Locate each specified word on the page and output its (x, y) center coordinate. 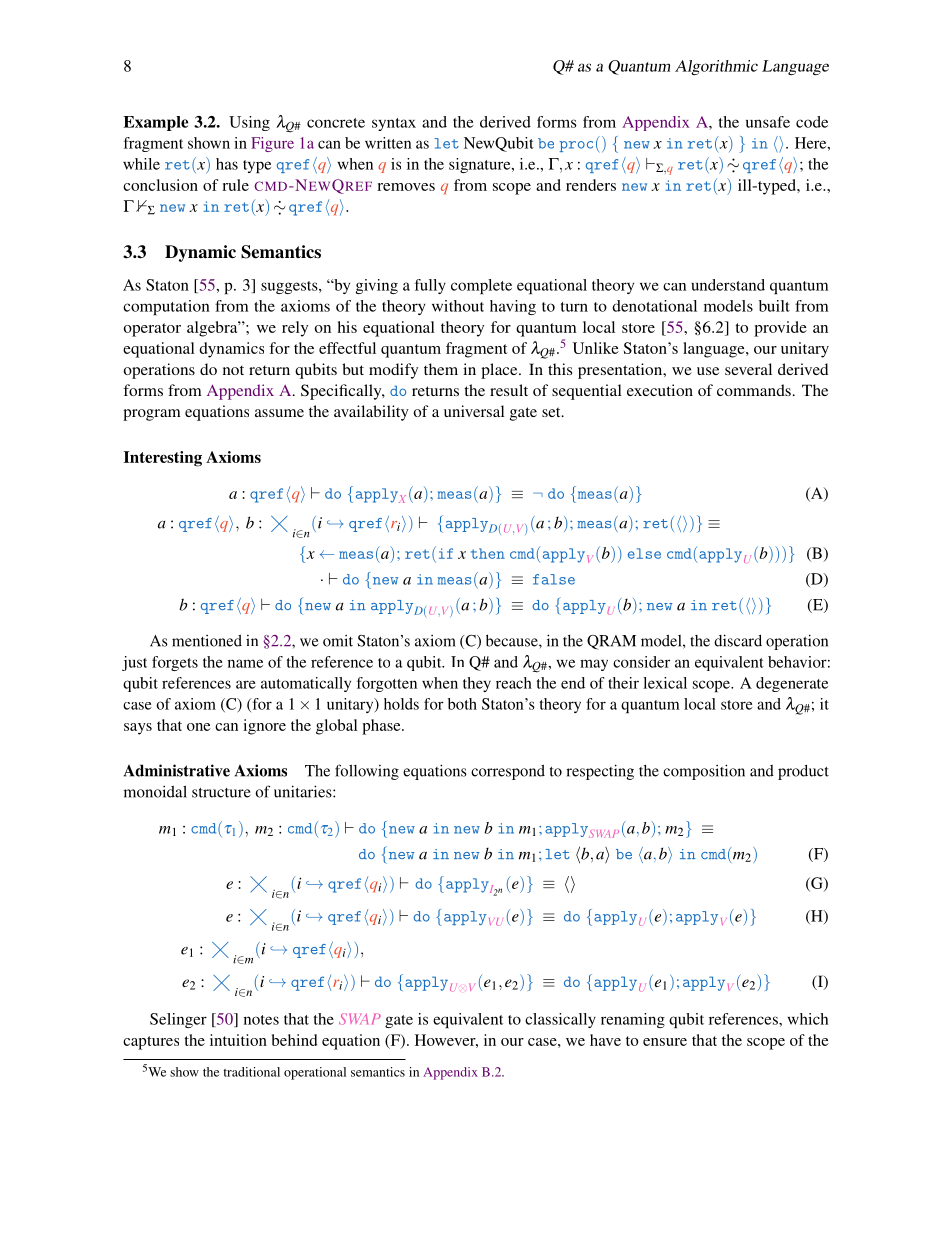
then (488, 553)
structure (221, 793)
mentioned (207, 641)
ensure (665, 1042)
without (458, 306)
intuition (238, 1040)
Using (249, 123)
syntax (394, 124)
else (644, 553)
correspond (508, 772)
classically (560, 1020)
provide (780, 329)
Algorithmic (716, 67)
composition (704, 772)
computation (166, 307)
